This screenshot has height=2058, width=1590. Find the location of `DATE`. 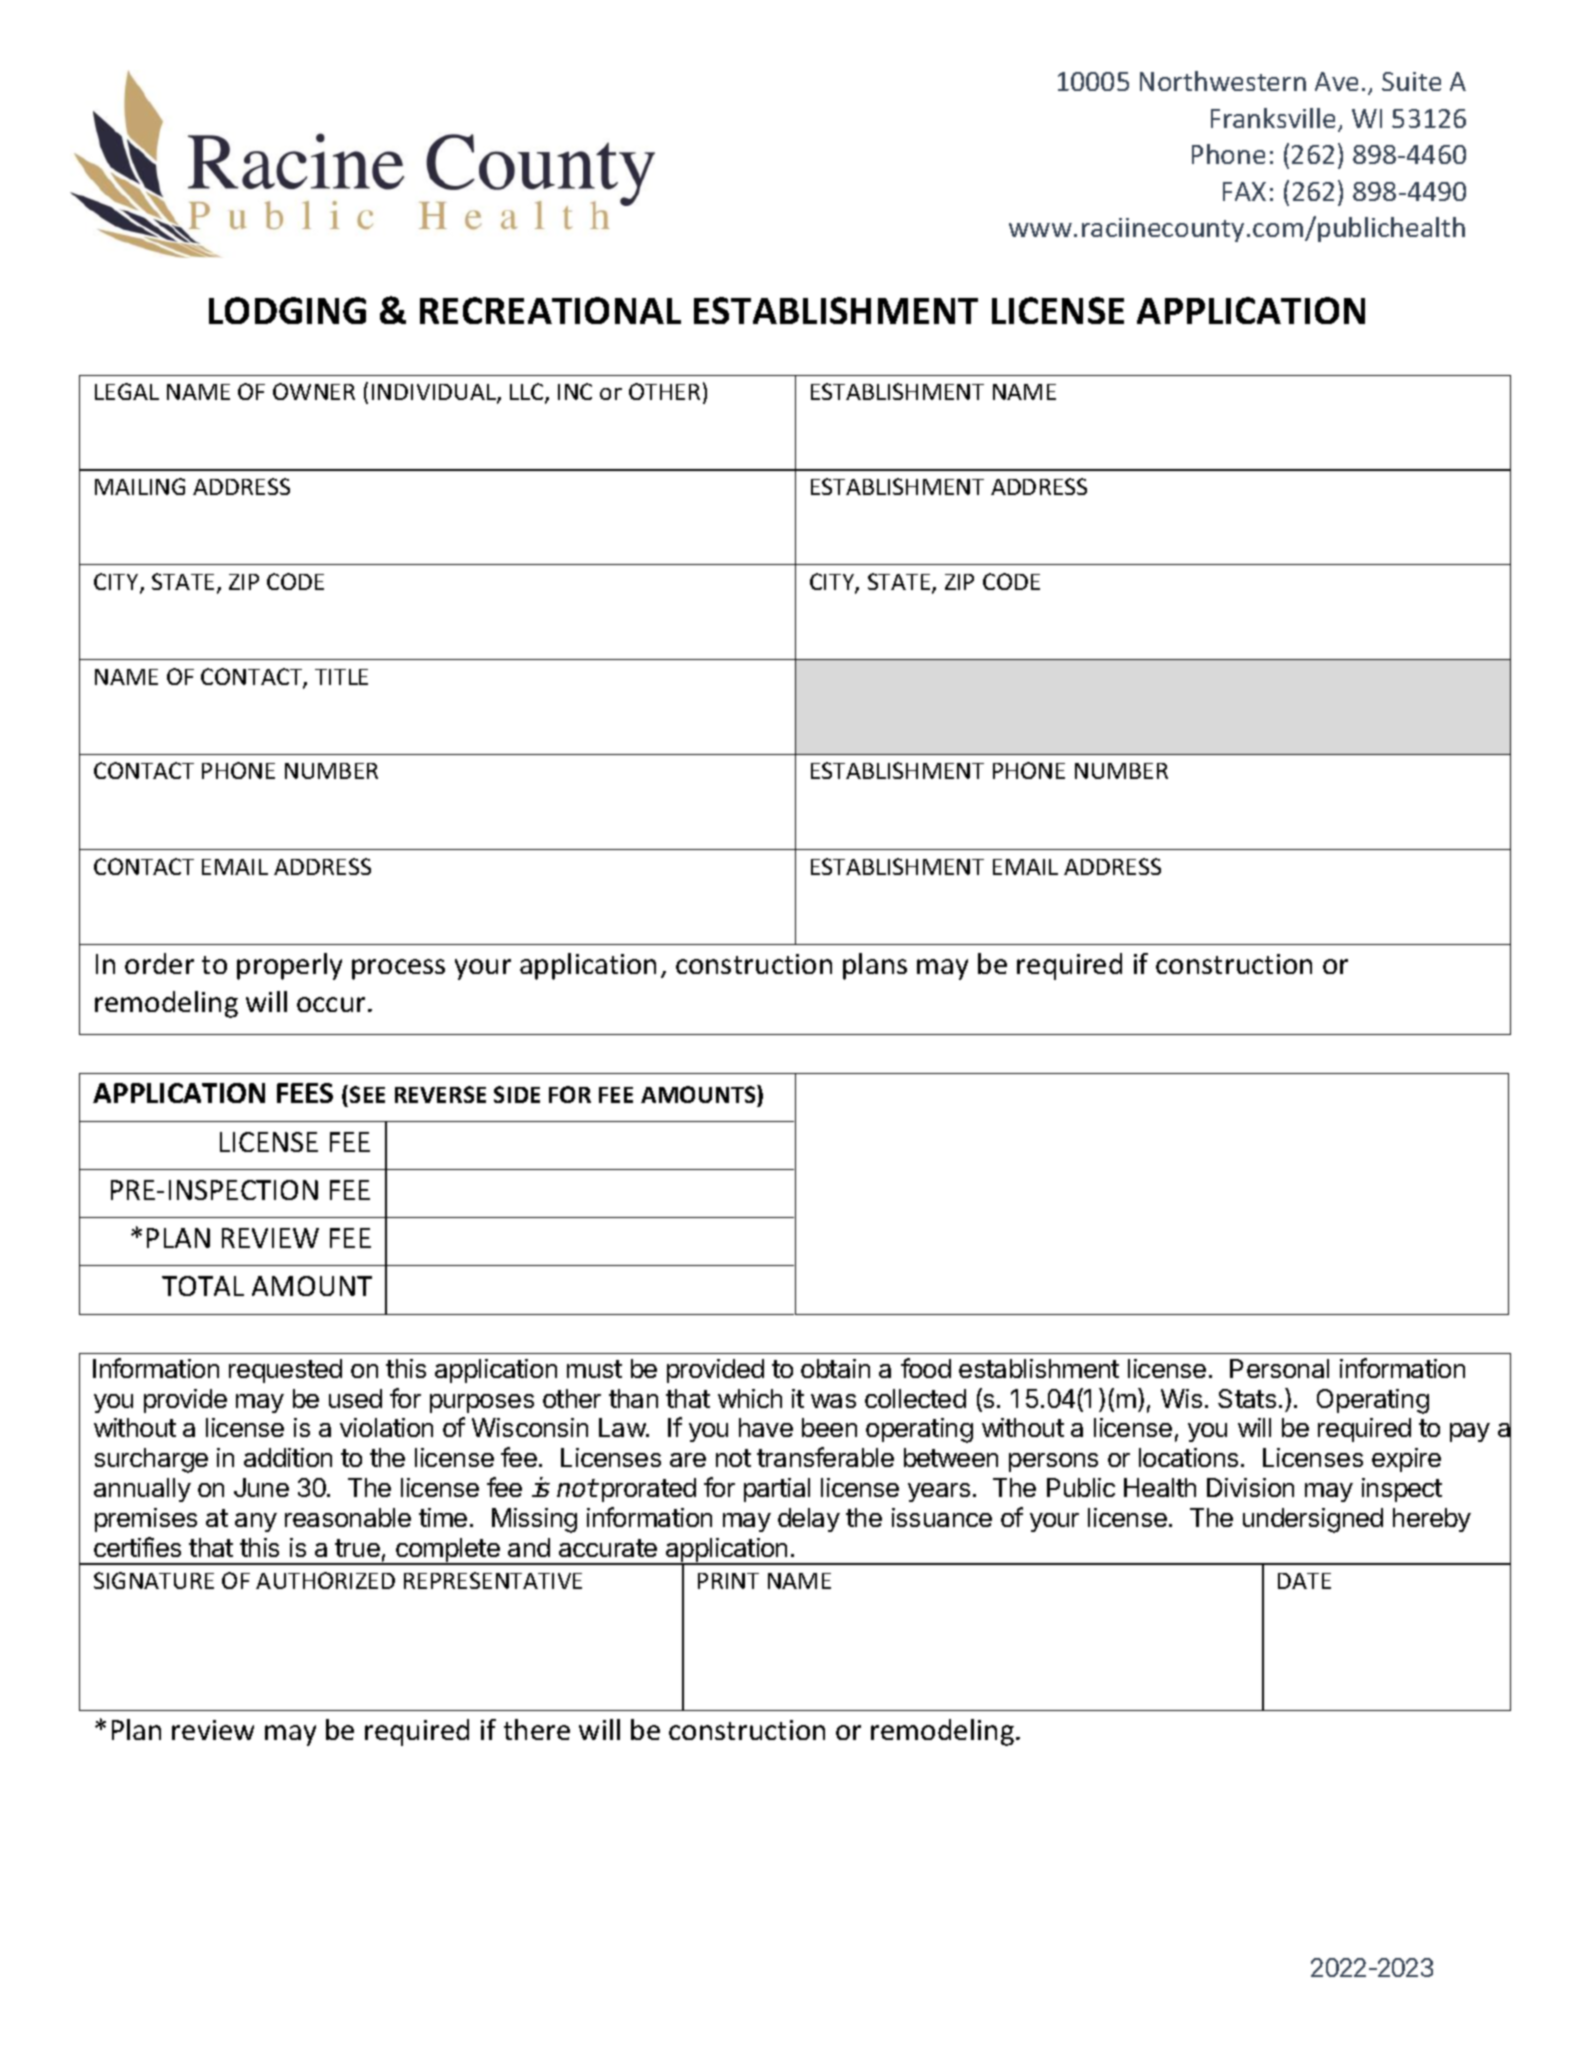

DATE is located at coordinates (1304, 1581).
